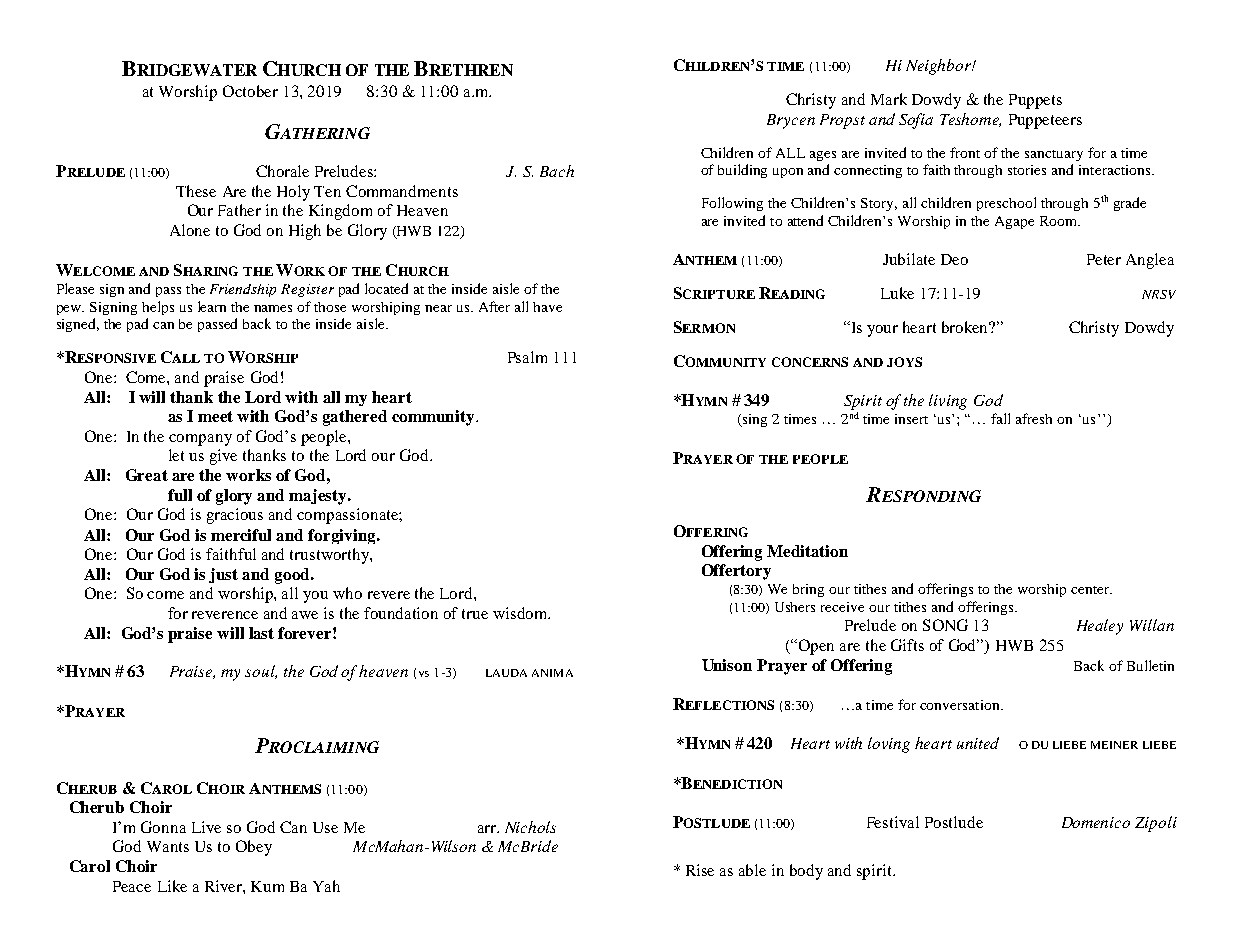 The image size is (1233, 952). Describe the element at coordinates (700, 870) in the document. I see `Rise` at that location.
